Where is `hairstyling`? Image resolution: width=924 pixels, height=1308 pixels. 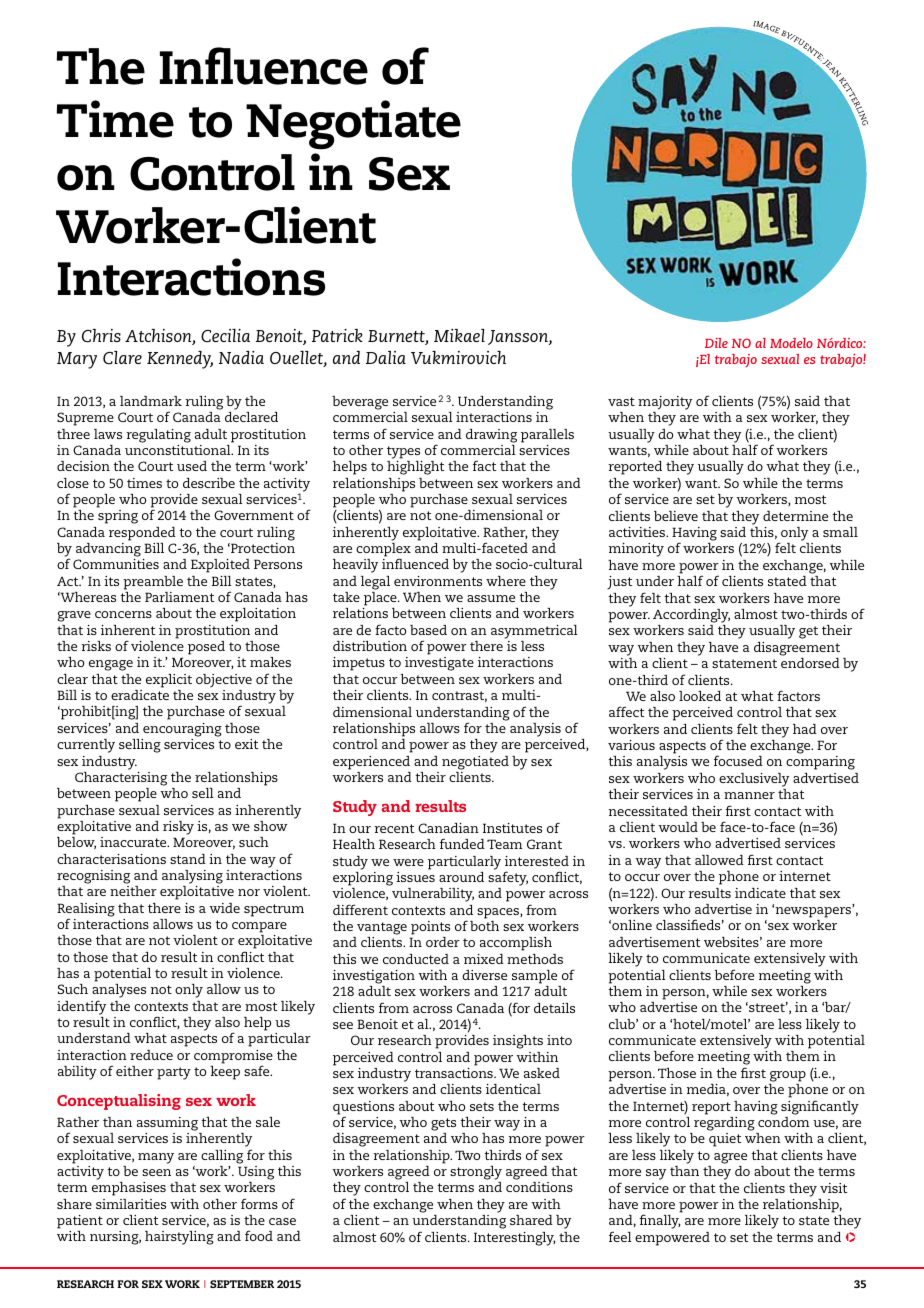 hairstyling is located at coordinates (179, 1238).
